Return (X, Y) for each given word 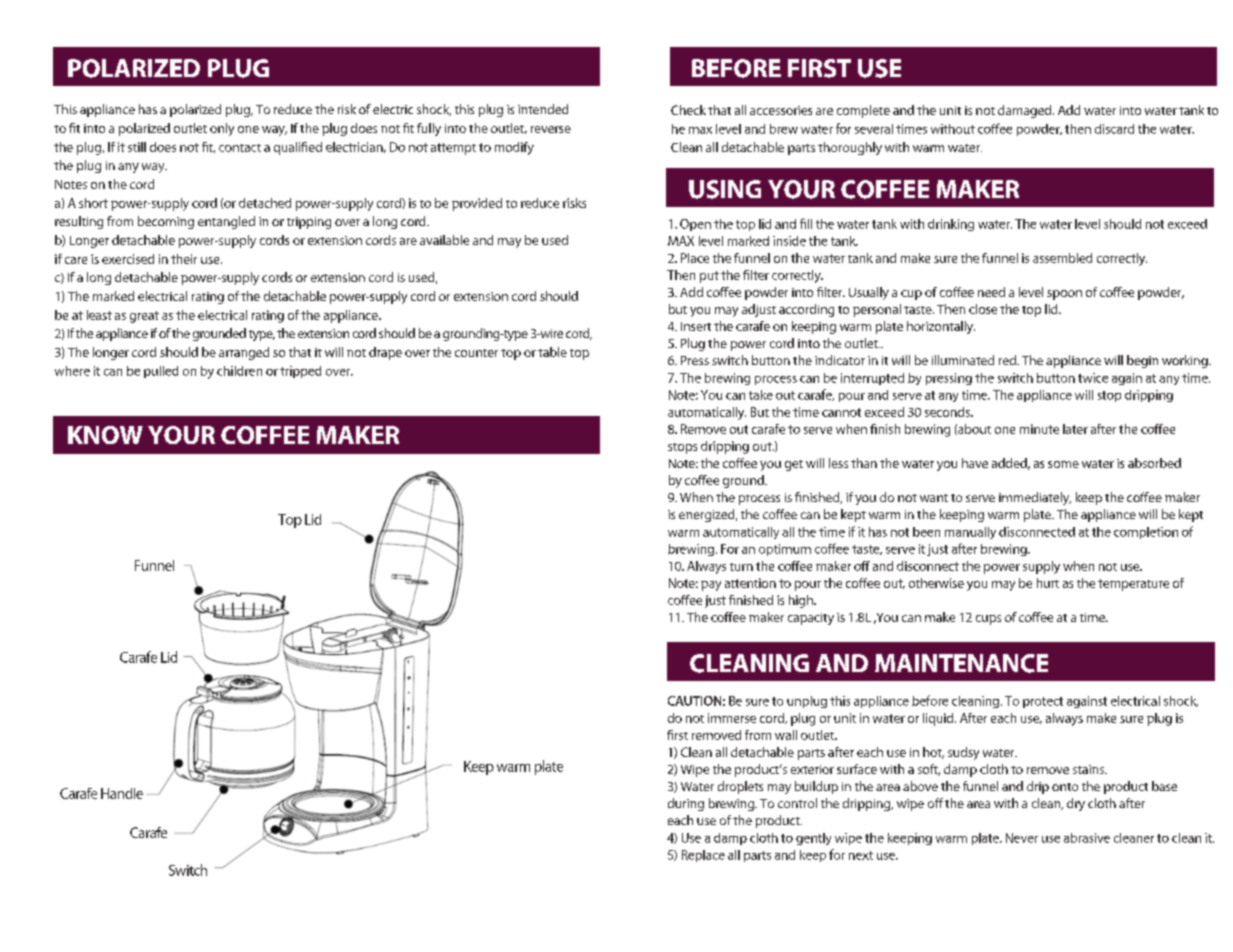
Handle (122, 793)
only (222, 129)
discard (1114, 129)
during (686, 804)
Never (1022, 838)
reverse (551, 129)
